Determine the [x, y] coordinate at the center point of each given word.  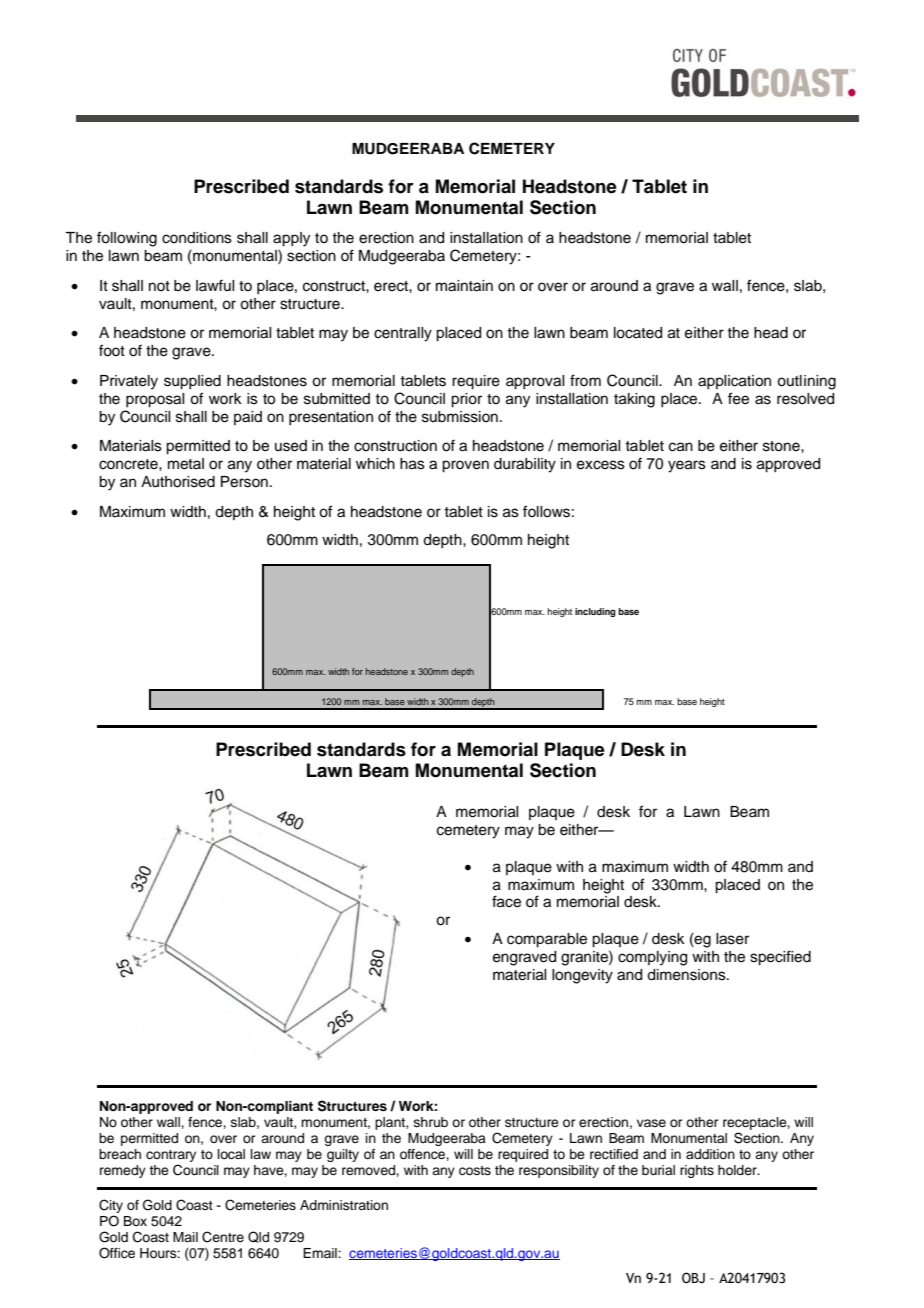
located [638, 333]
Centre [223, 1237]
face [506, 901]
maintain [464, 286]
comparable [547, 940]
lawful [215, 285]
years [687, 466]
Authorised [178, 482]
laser [732, 939]
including [595, 612]
